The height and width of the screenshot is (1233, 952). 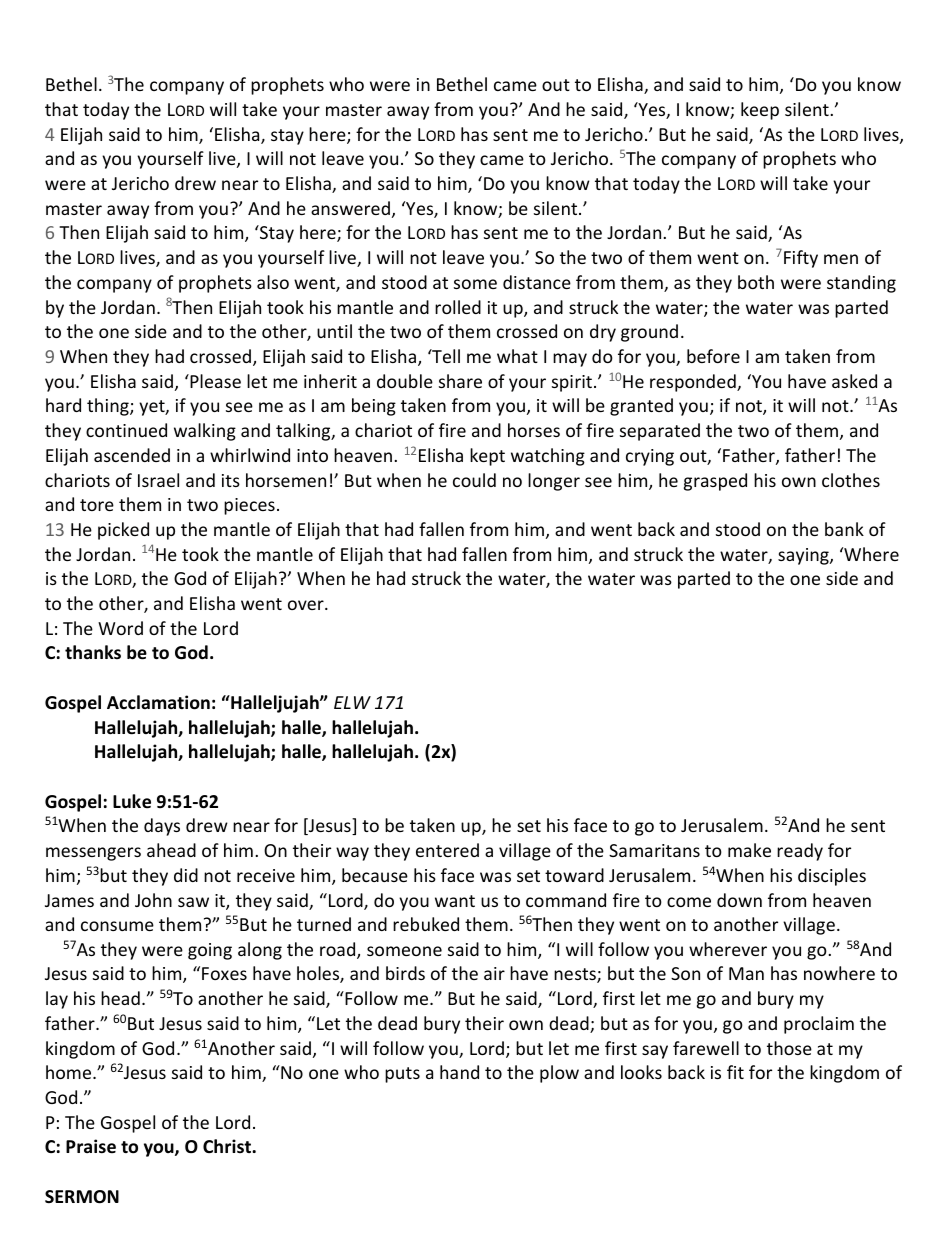 What do you see at coordinates (537, 282) in the screenshot?
I see `distance` at bounding box center [537, 282].
